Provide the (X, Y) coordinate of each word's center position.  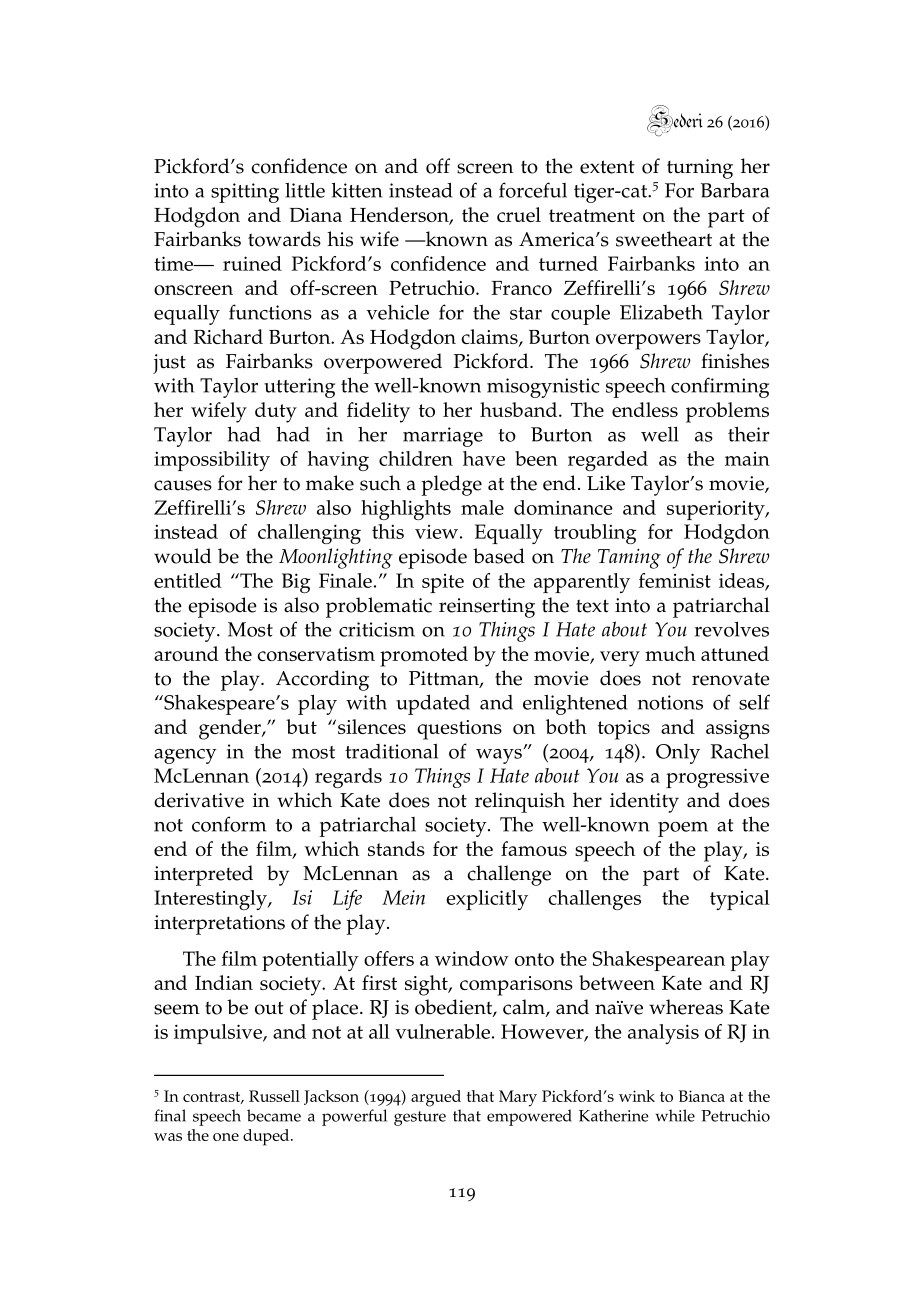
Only (678, 754)
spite (443, 583)
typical (740, 900)
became (274, 1115)
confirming (720, 387)
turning (700, 169)
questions (459, 730)
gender (231, 729)
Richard (228, 336)
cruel (519, 214)
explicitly (487, 900)
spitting (245, 193)
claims (490, 338)
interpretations (219, 925)
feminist (675, 580)
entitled (188, 580)
